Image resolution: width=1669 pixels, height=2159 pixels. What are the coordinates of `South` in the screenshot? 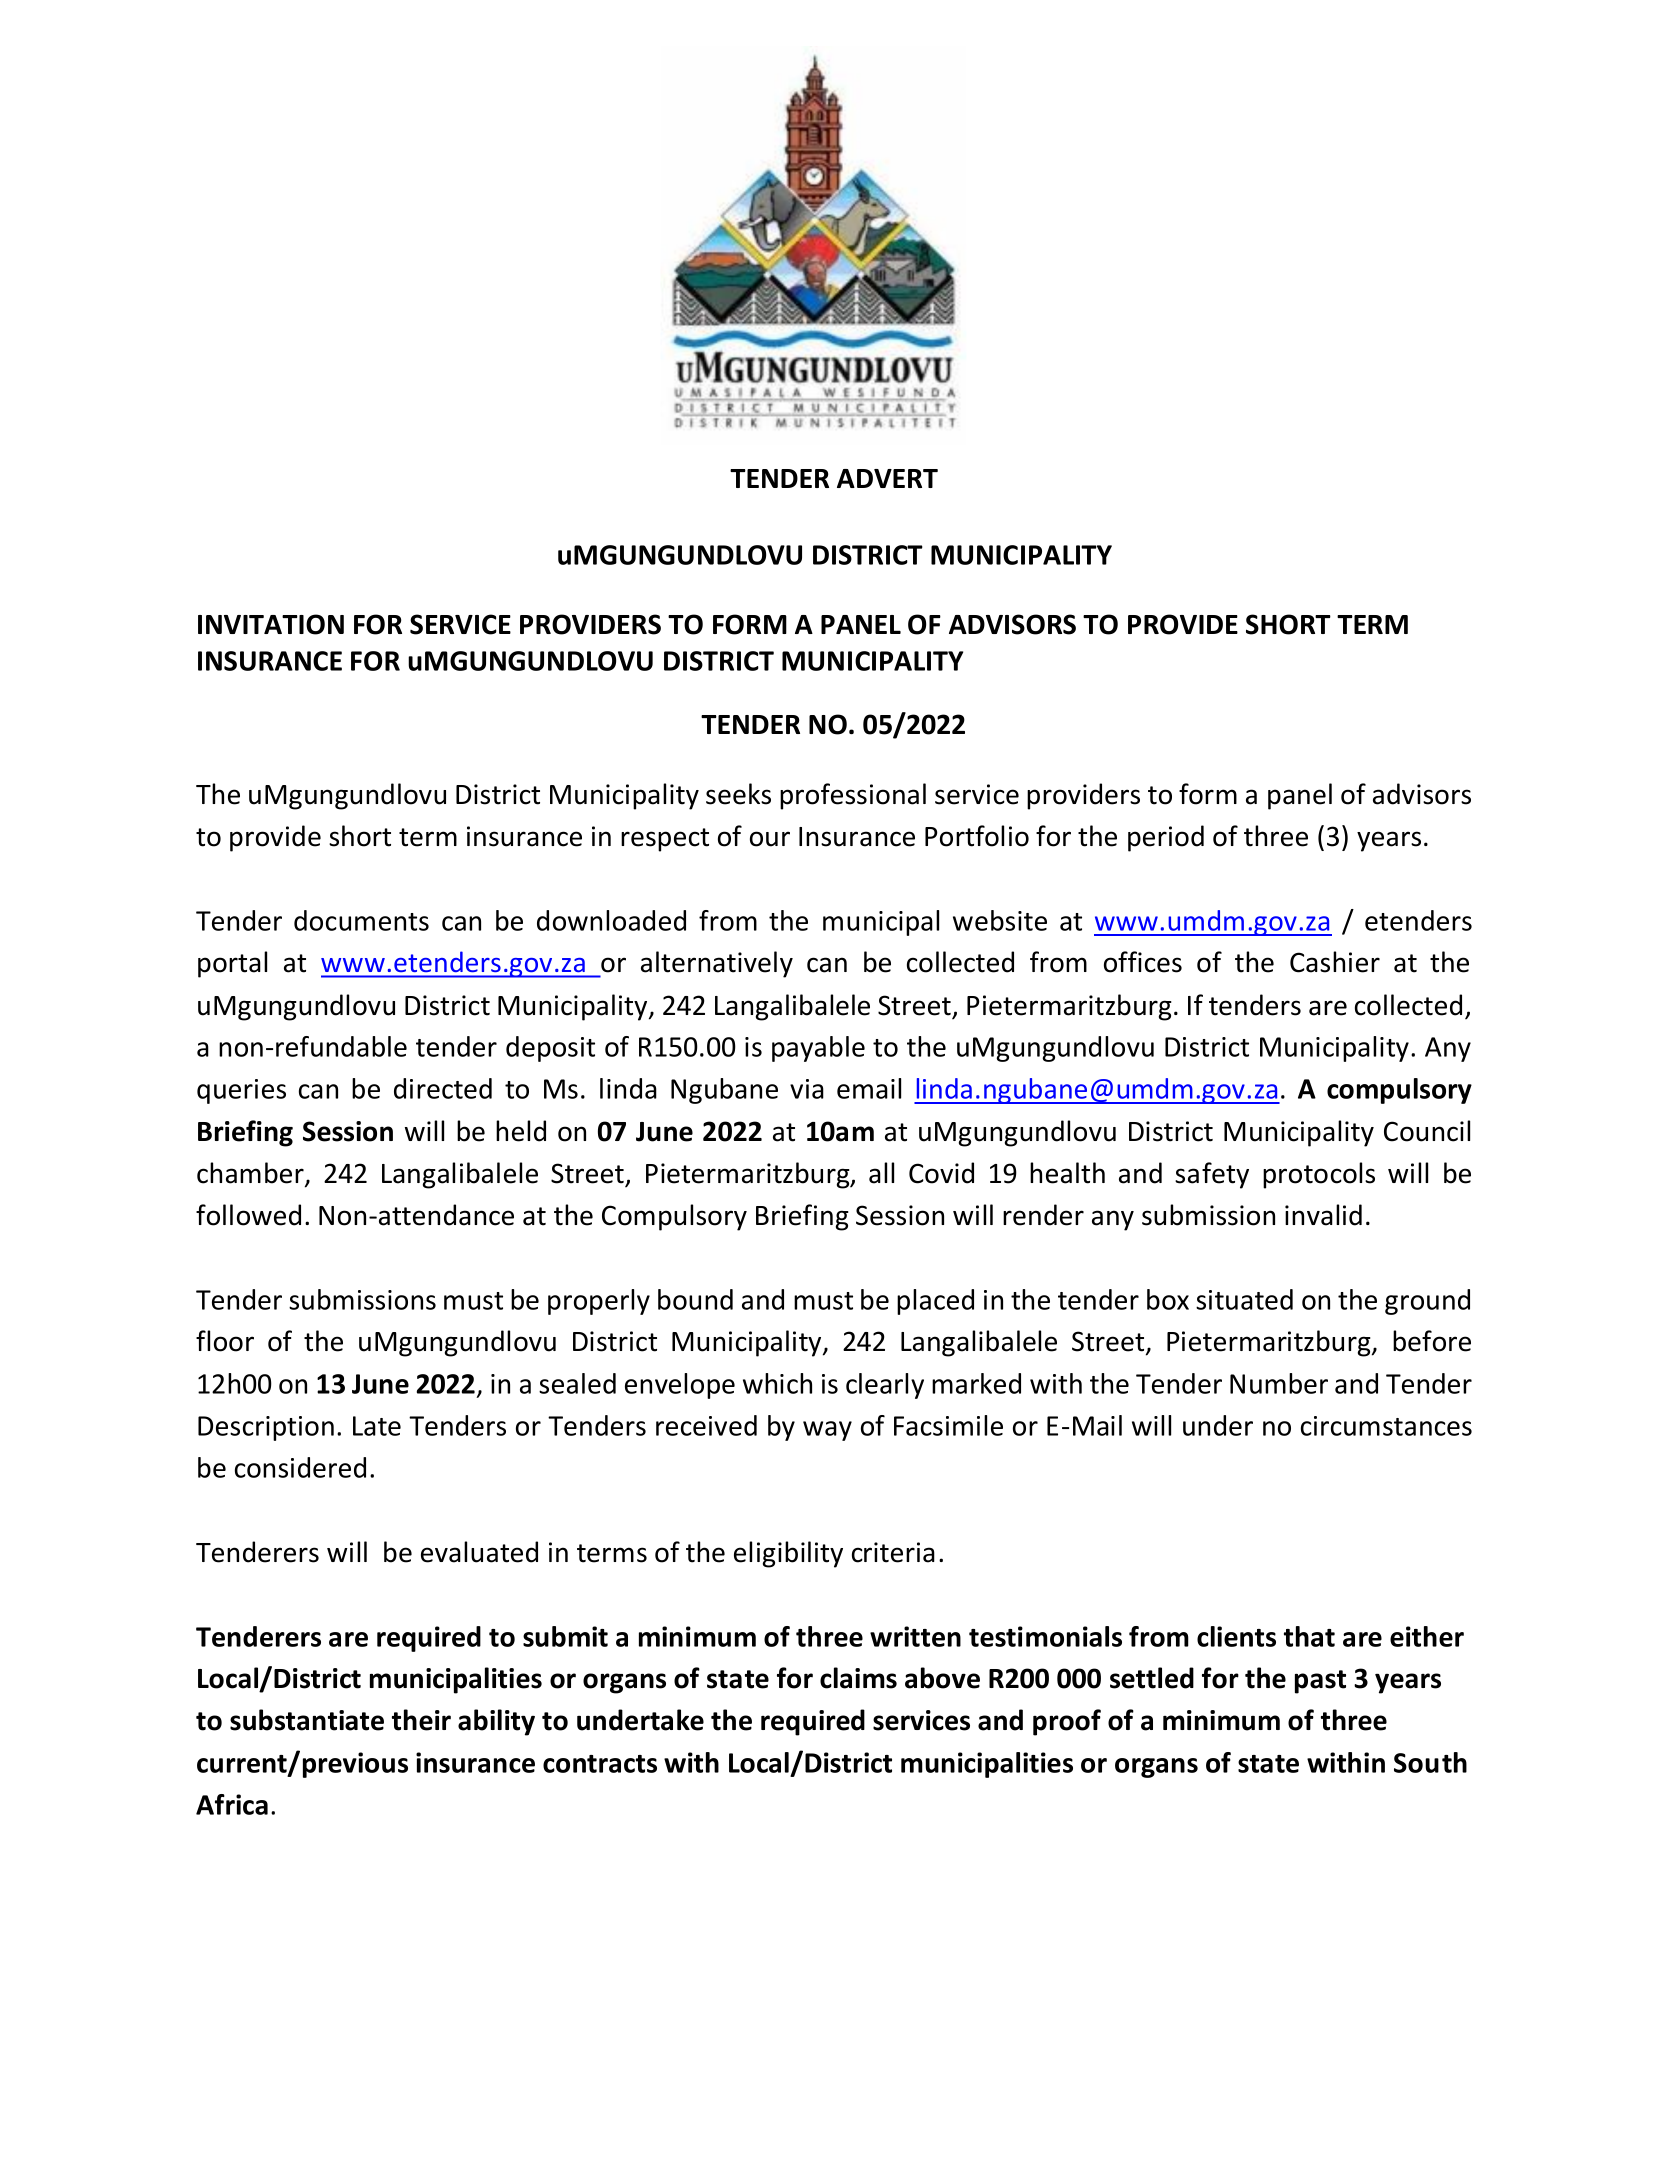 It's located at (1430, 1762).
